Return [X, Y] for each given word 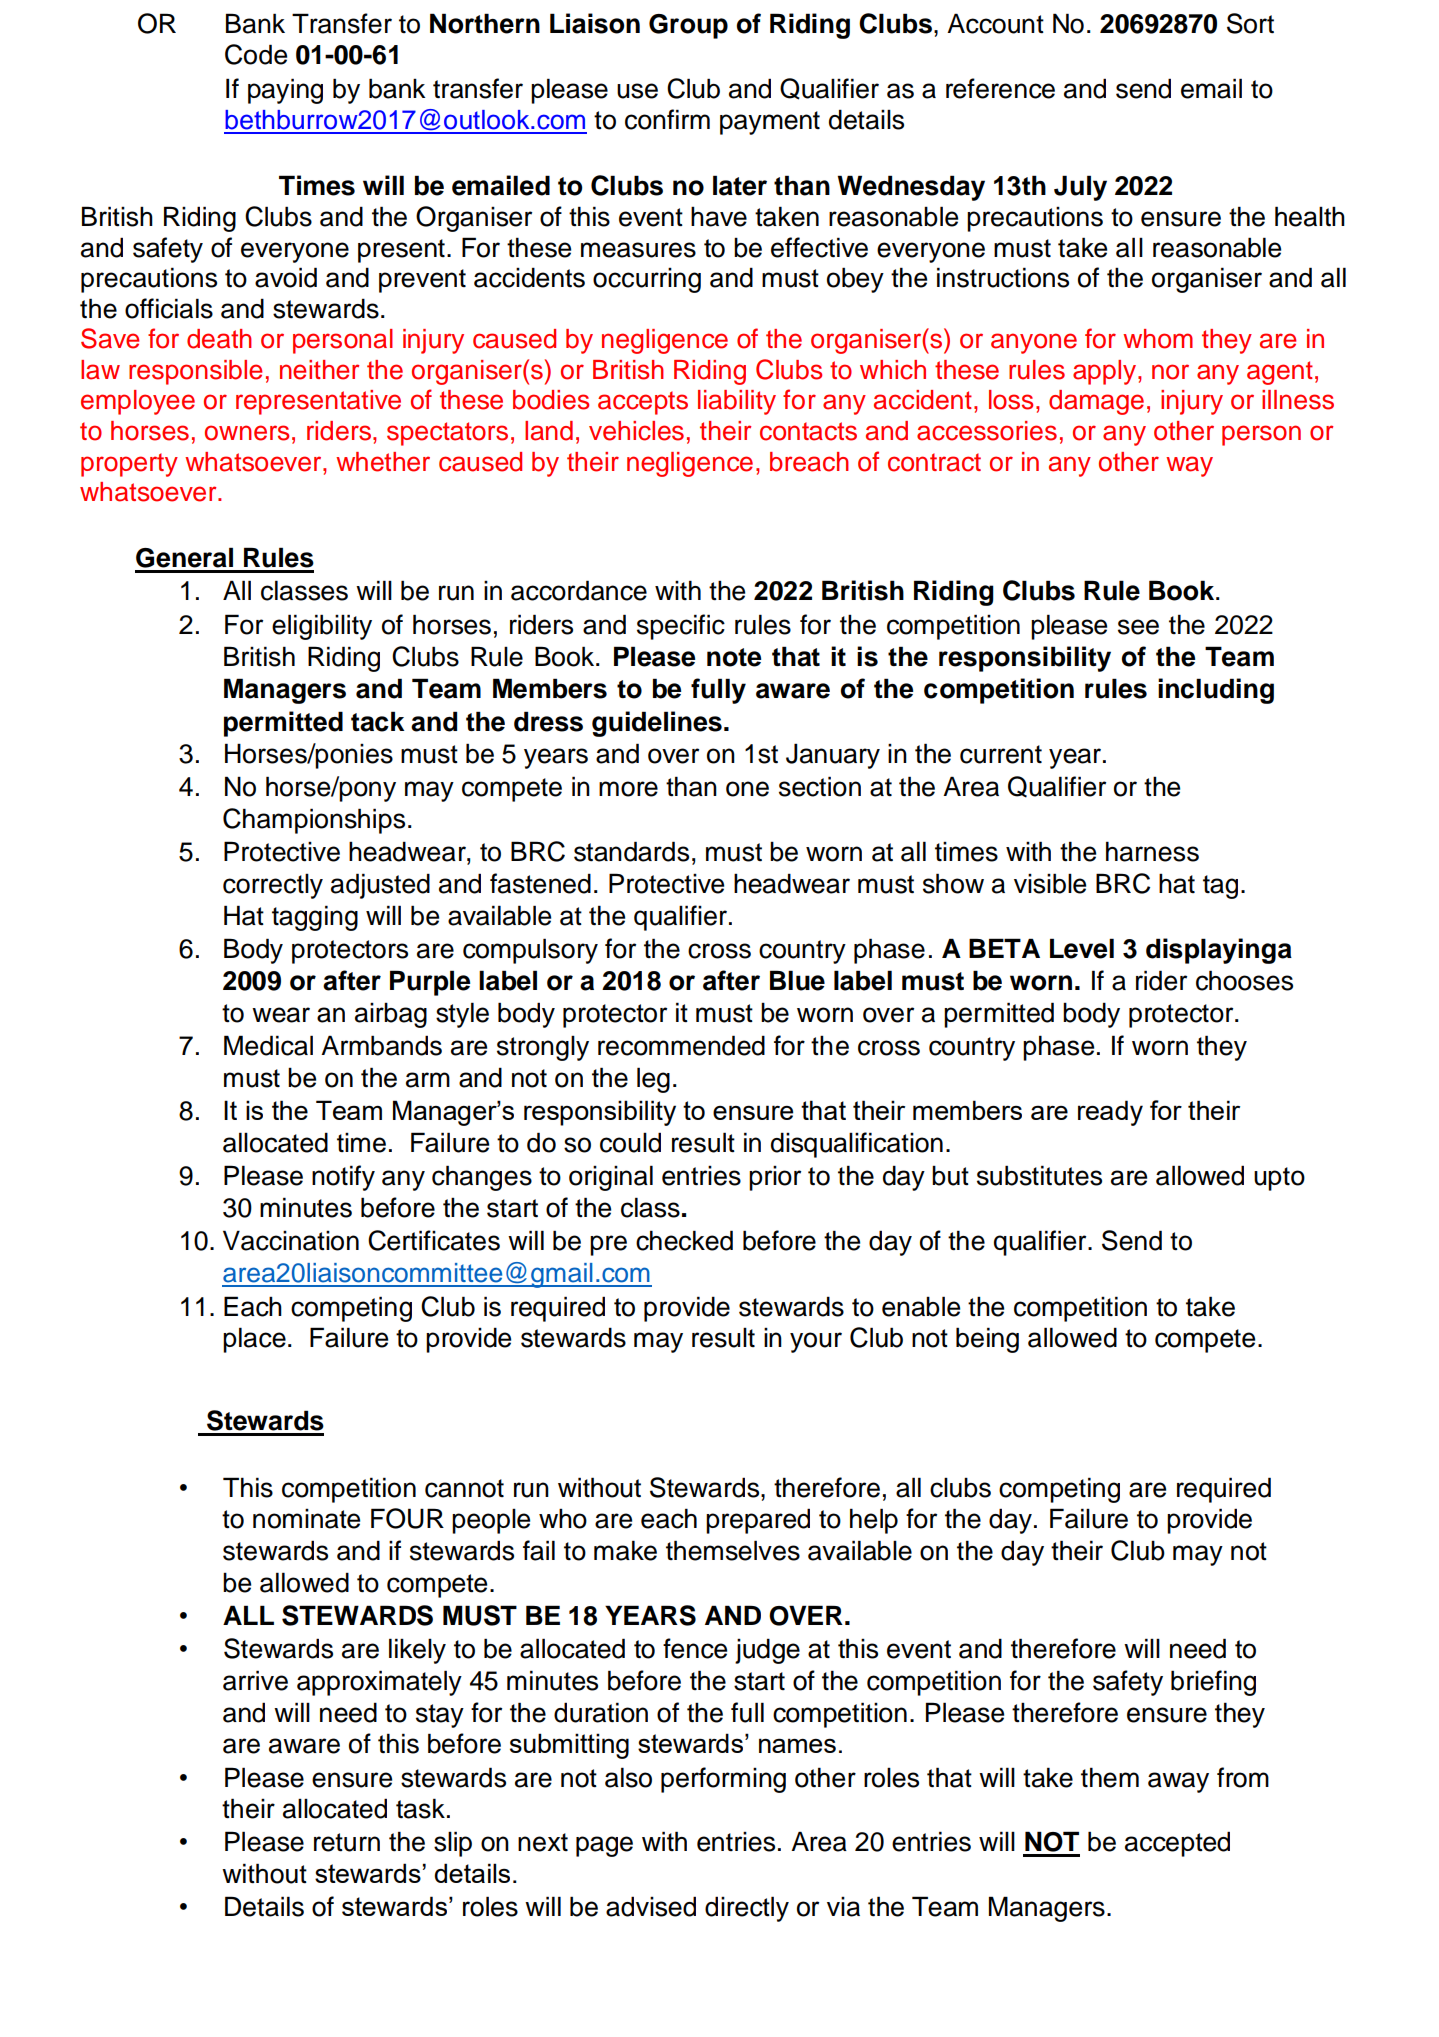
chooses [1244, 980]
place [254, 1340]
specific [681, 627]
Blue [797, 980]
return [347, 1842]
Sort [1250, 23]
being [987, 1340]
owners [247, 433]
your [816, 1342]
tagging [315, 918]
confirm [667, 119]
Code [256, 54]
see [1138, 627]
